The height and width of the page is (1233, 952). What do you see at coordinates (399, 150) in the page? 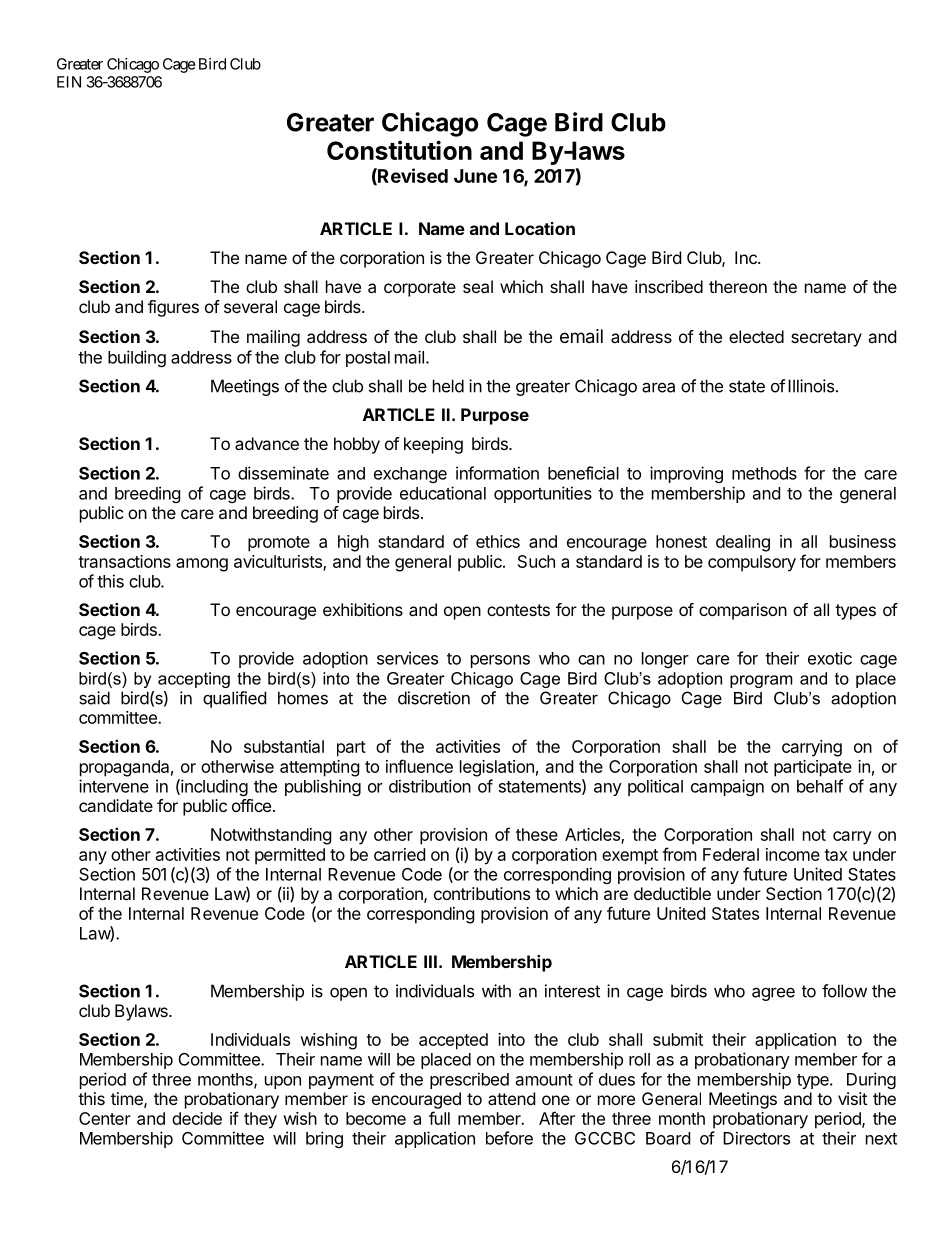
I see `Constitution` at bounding box center [399, 150].
